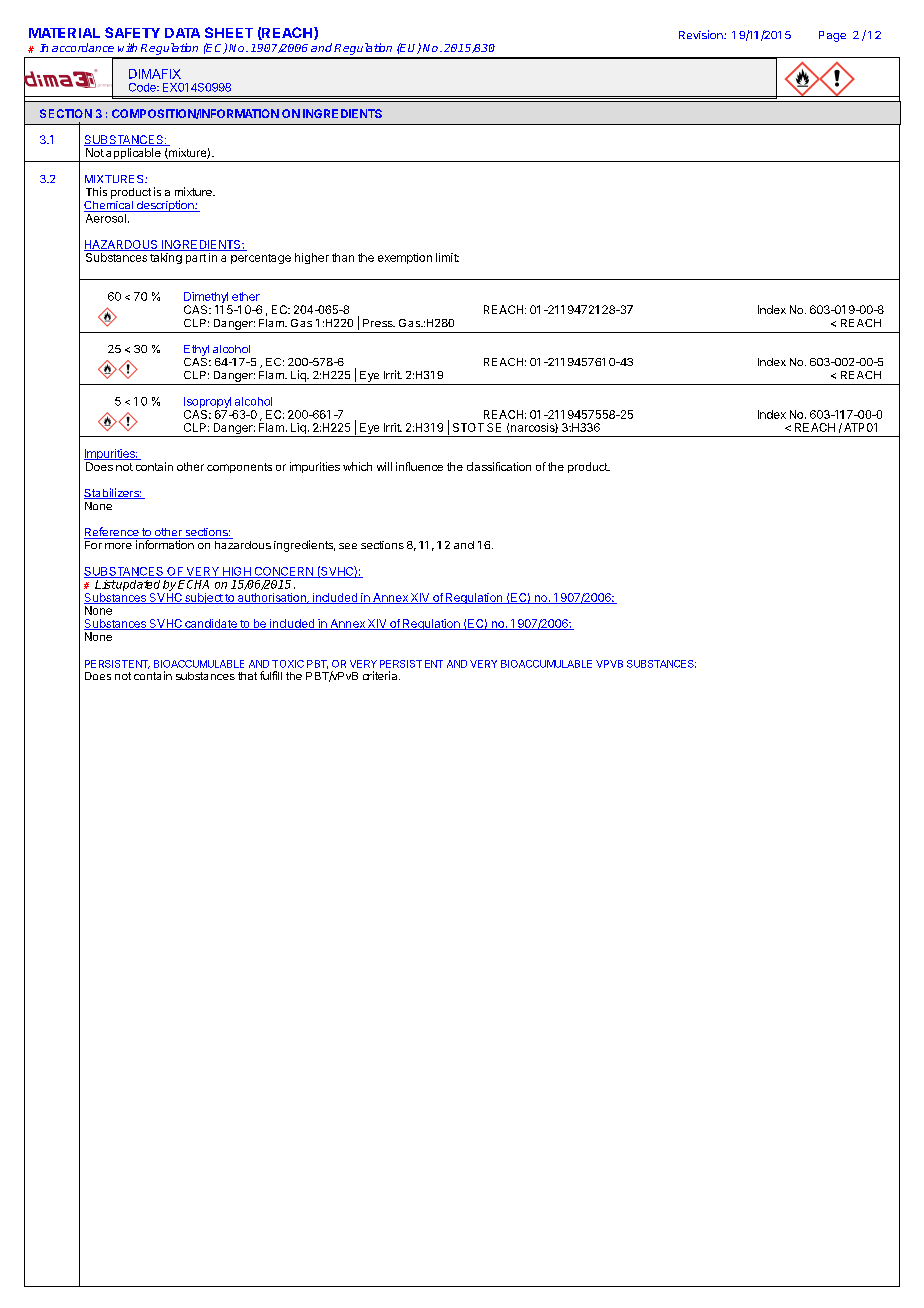 This screenshot has height=1308, width=924. Describe the element at coordinates (702, 34) in the screenshot. I see `Revision` at that location.
